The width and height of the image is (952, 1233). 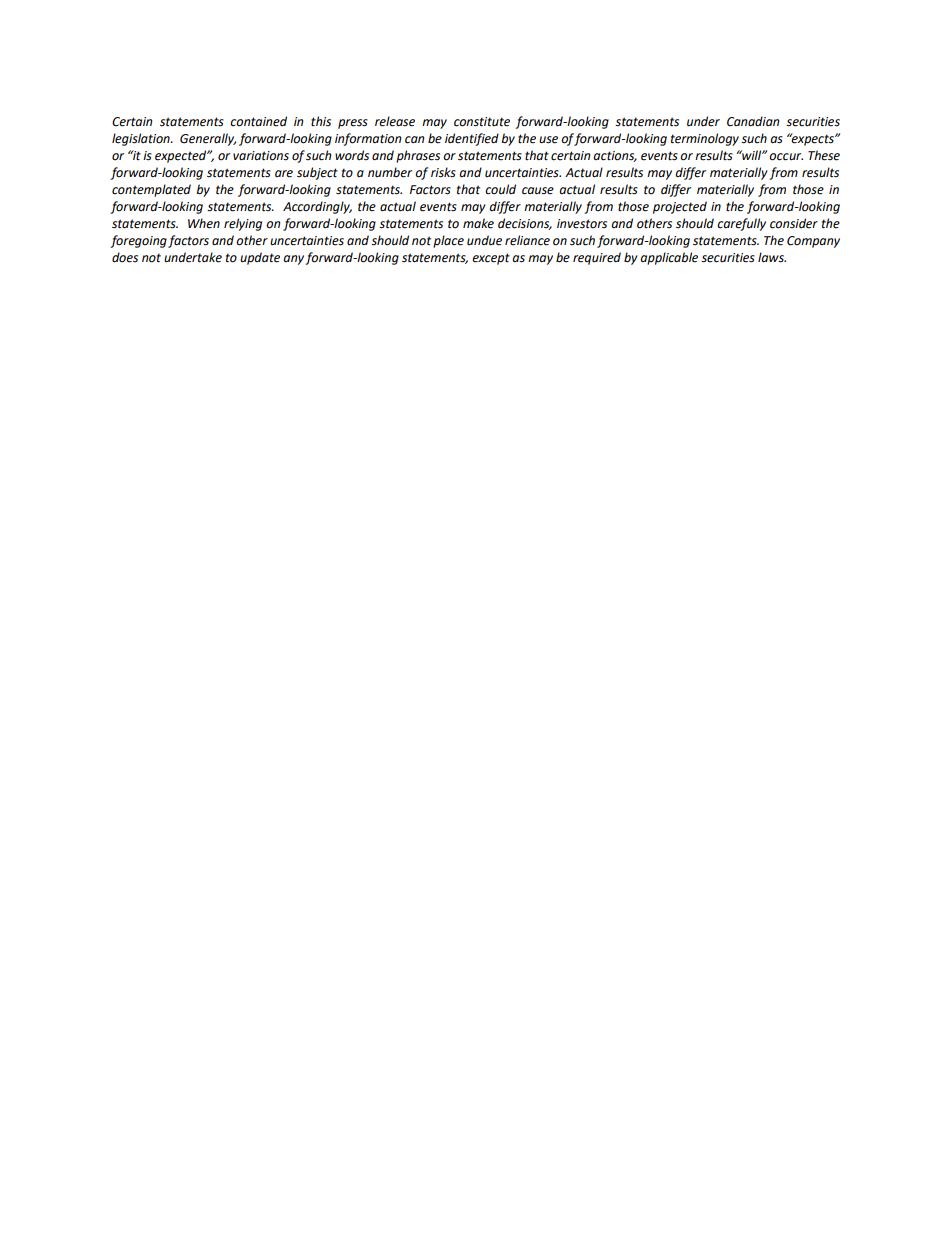 I want to click on contained, so click(x=258, y=121).
